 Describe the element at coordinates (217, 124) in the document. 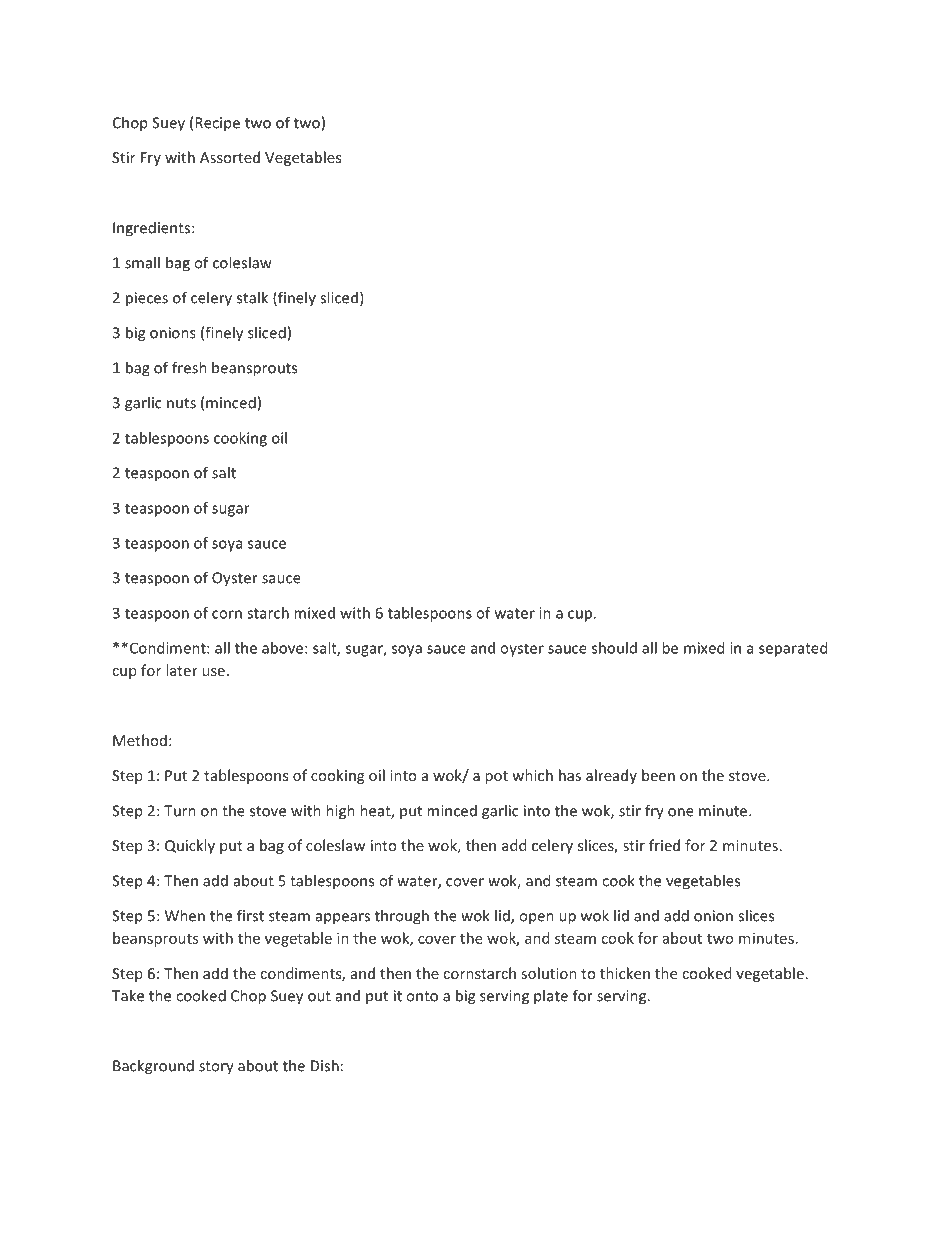

I see `Recipe` at that location.
